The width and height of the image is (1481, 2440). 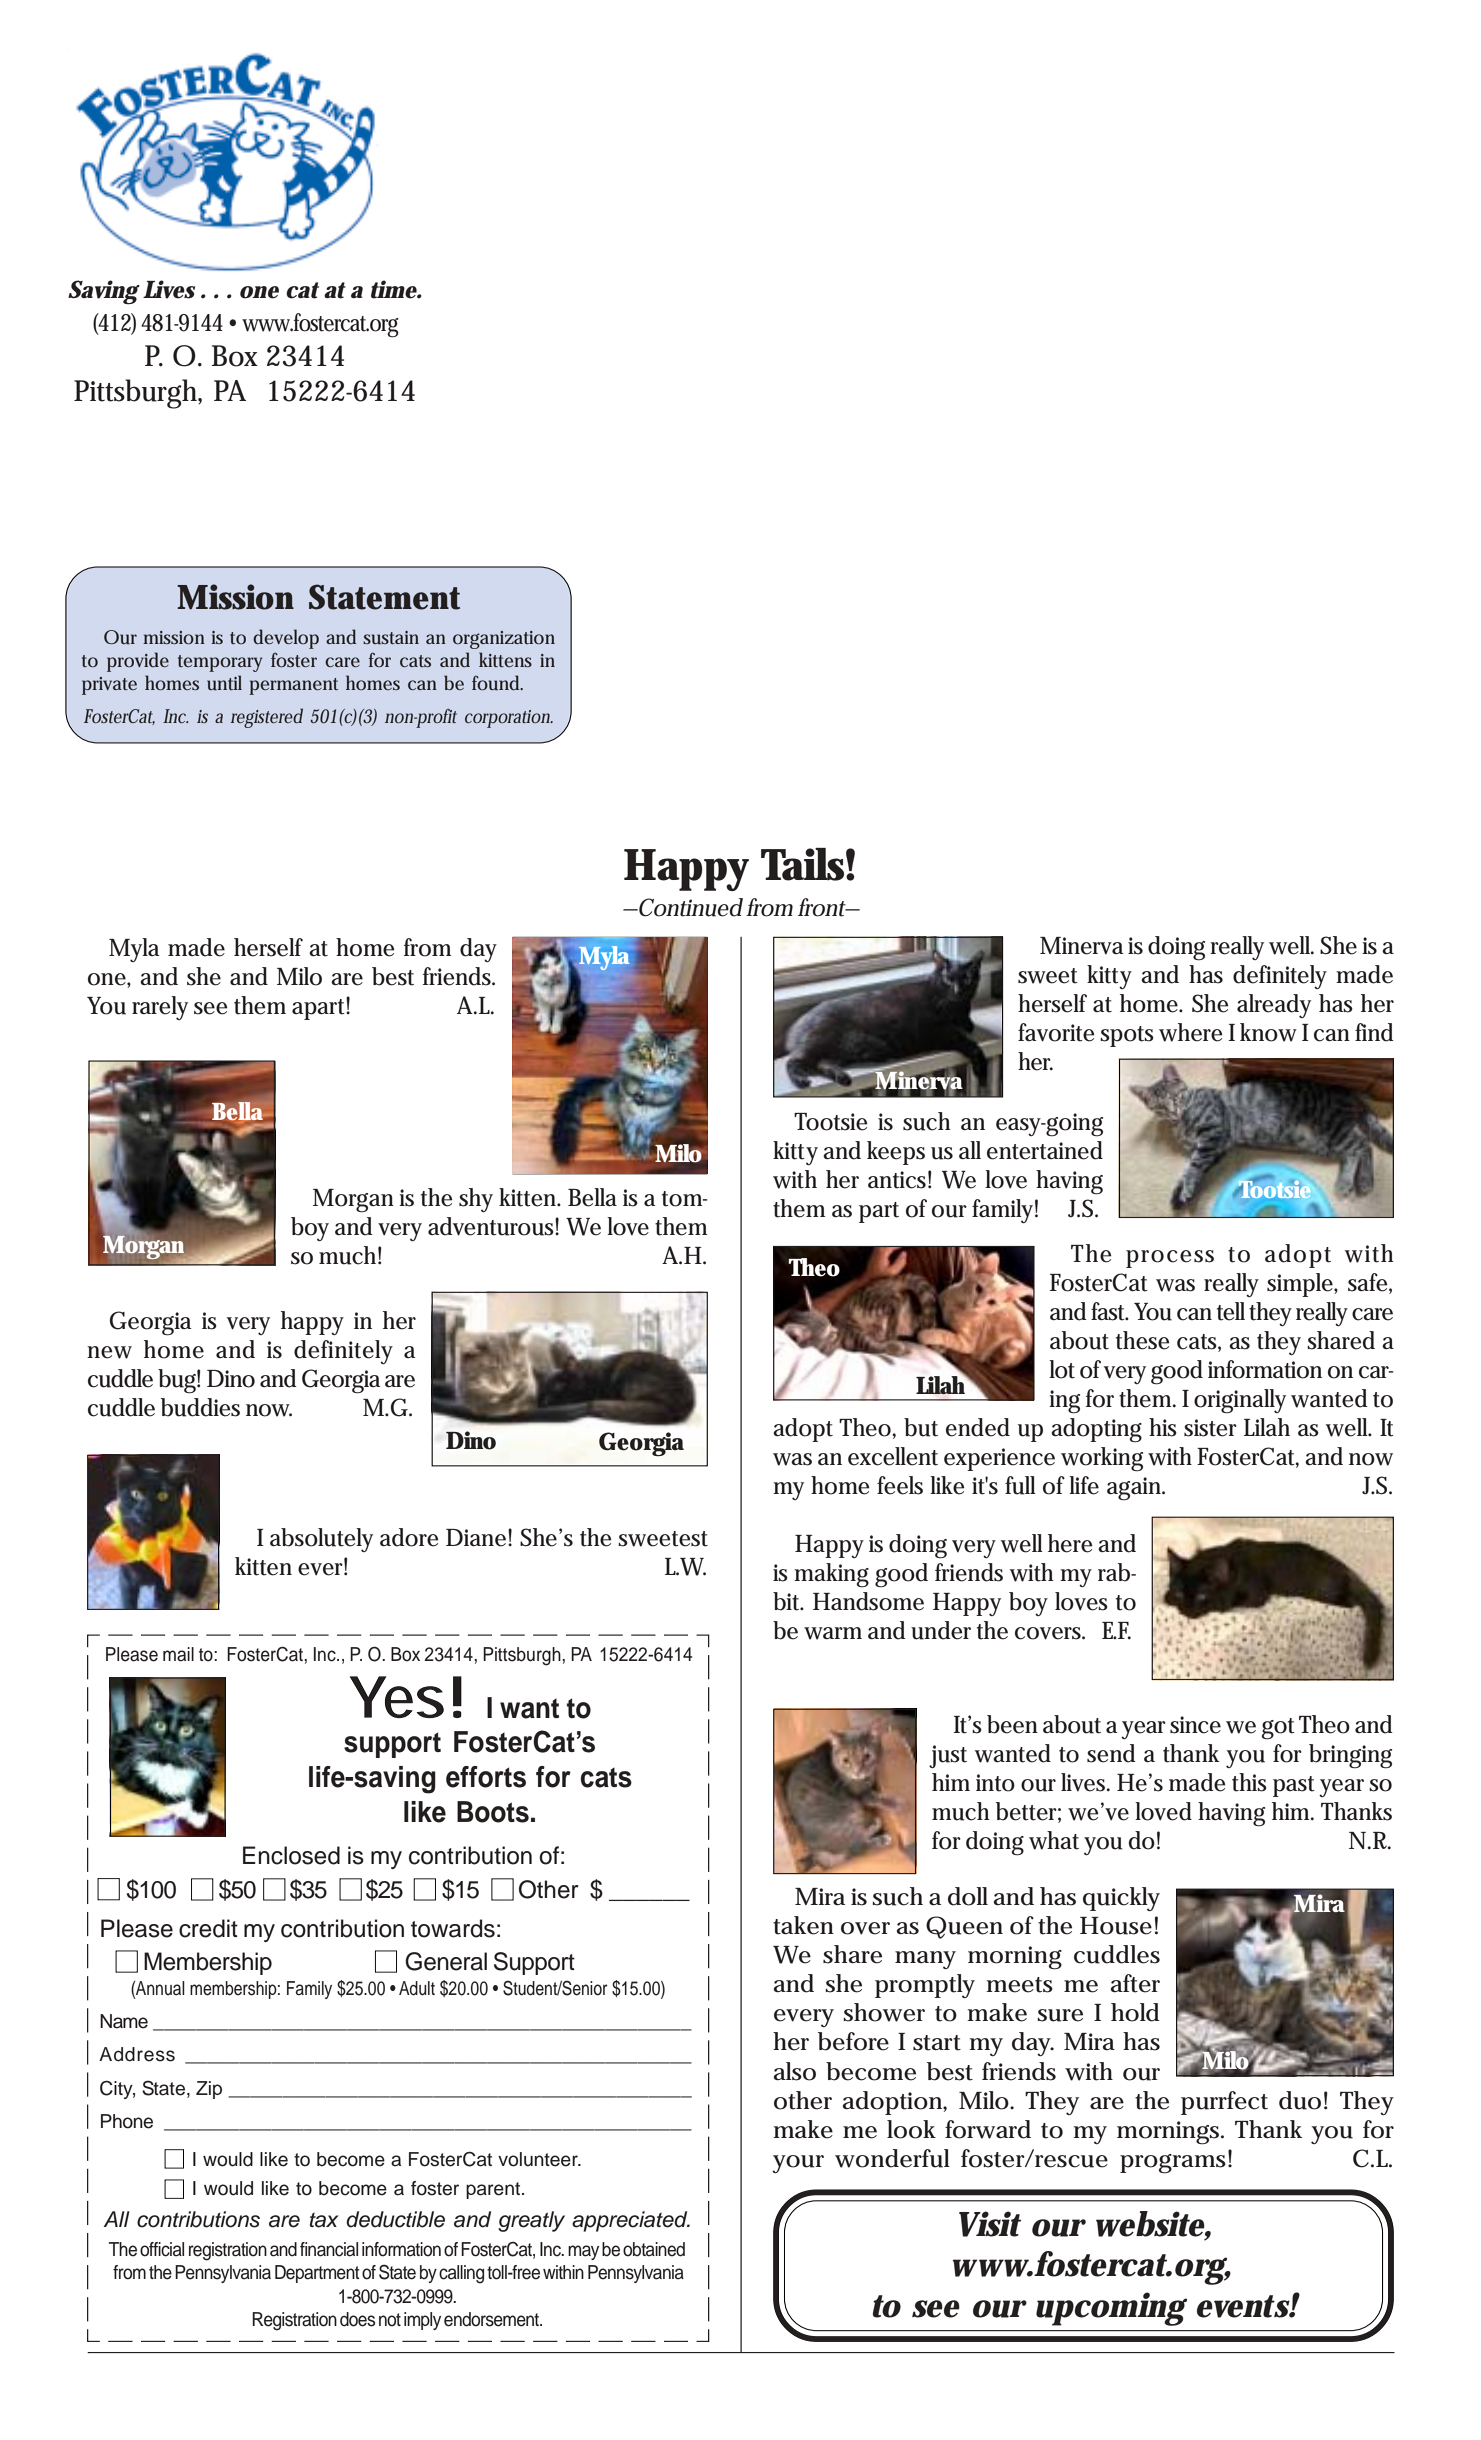 What do you see at coordinates (1210, 1428) in the image?
I see `sister` at bounding box center [1210, 1428].
